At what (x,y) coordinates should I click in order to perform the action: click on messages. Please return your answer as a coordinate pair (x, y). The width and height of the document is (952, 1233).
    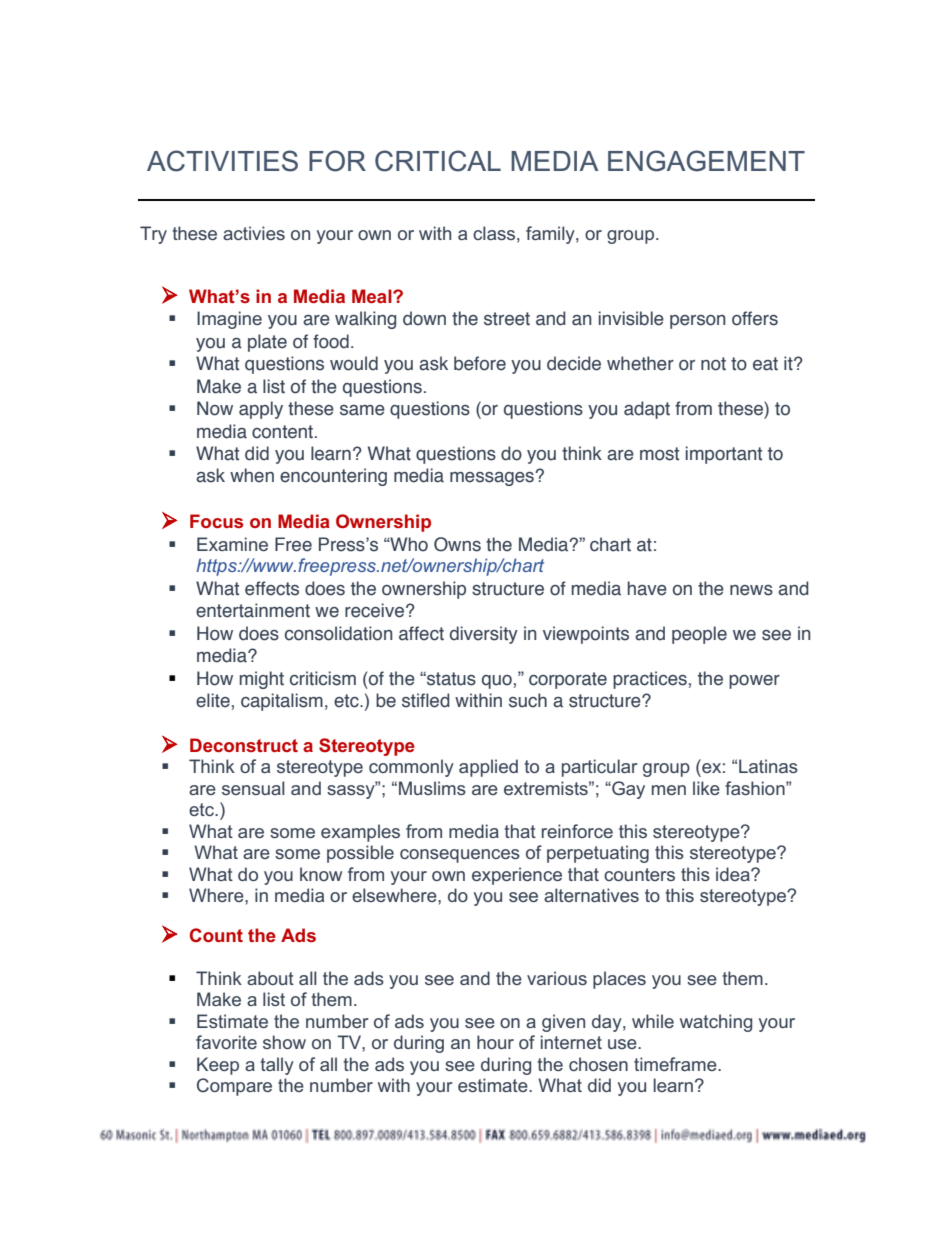
    Looking at the image, I should click on (493, 479).
